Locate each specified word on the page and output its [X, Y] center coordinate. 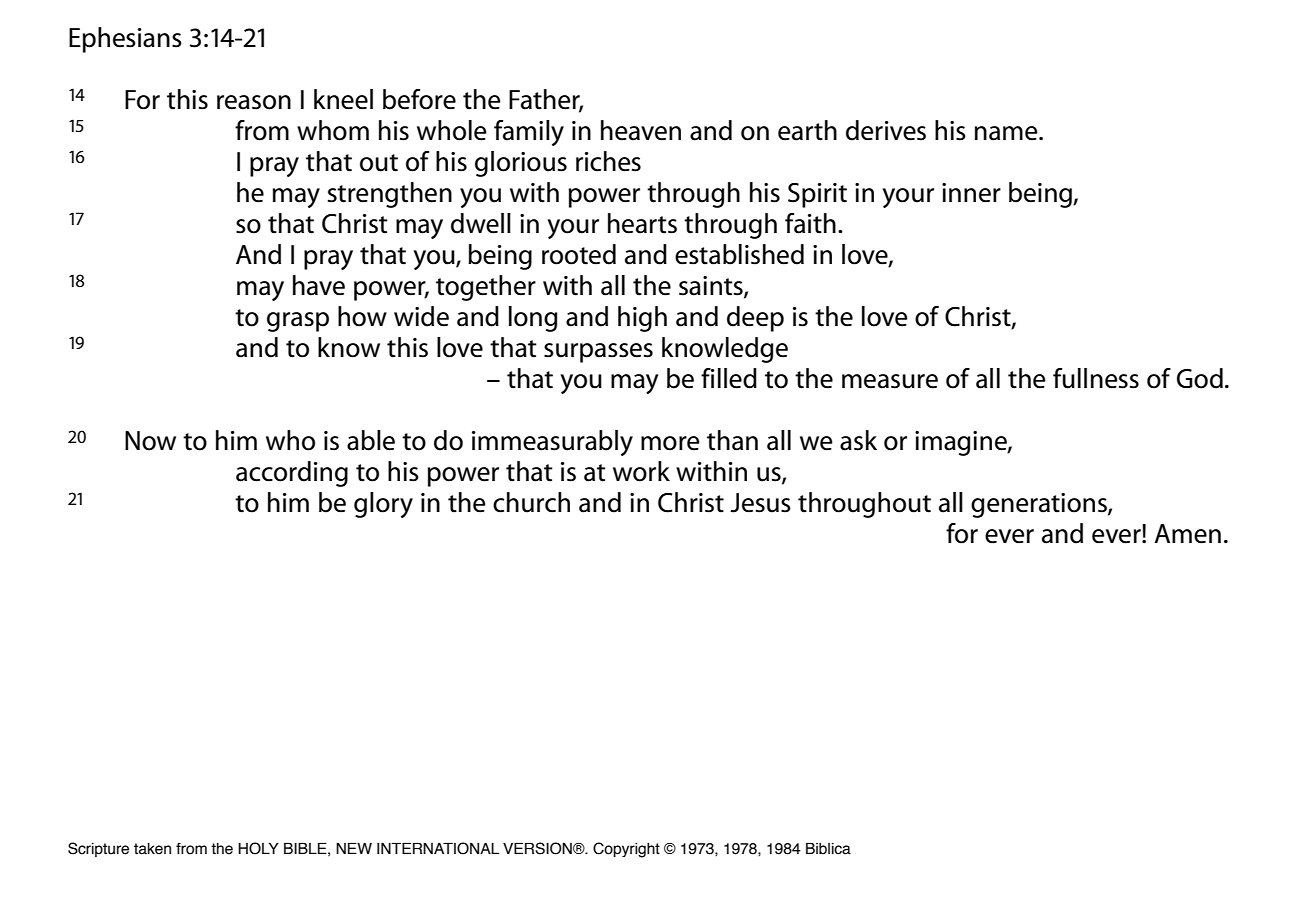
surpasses [598, 353]
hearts [642, 223]
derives [886, 130]
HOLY [258, 848]
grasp [298, 322]
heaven [641, 130]
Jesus [760, 503]
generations [1040, 505]
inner [971, 193]
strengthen [390, 195]
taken [152, 849]
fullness [1096, 378]
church [531, 502]
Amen [1187, 534]
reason [254, 102]
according [292, 474]
